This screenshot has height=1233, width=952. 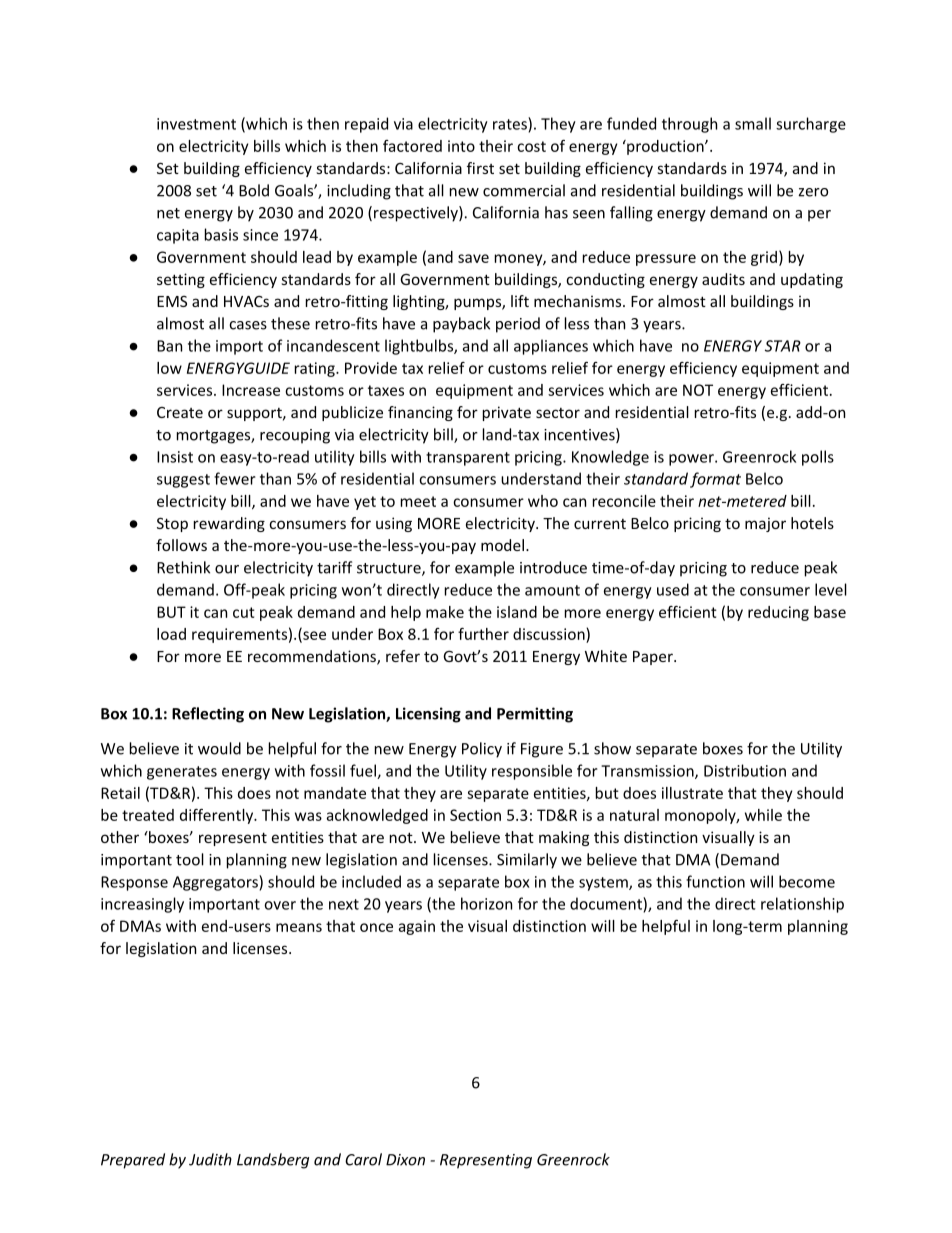 I want to click on suggest, so click(x=183, y=481).
